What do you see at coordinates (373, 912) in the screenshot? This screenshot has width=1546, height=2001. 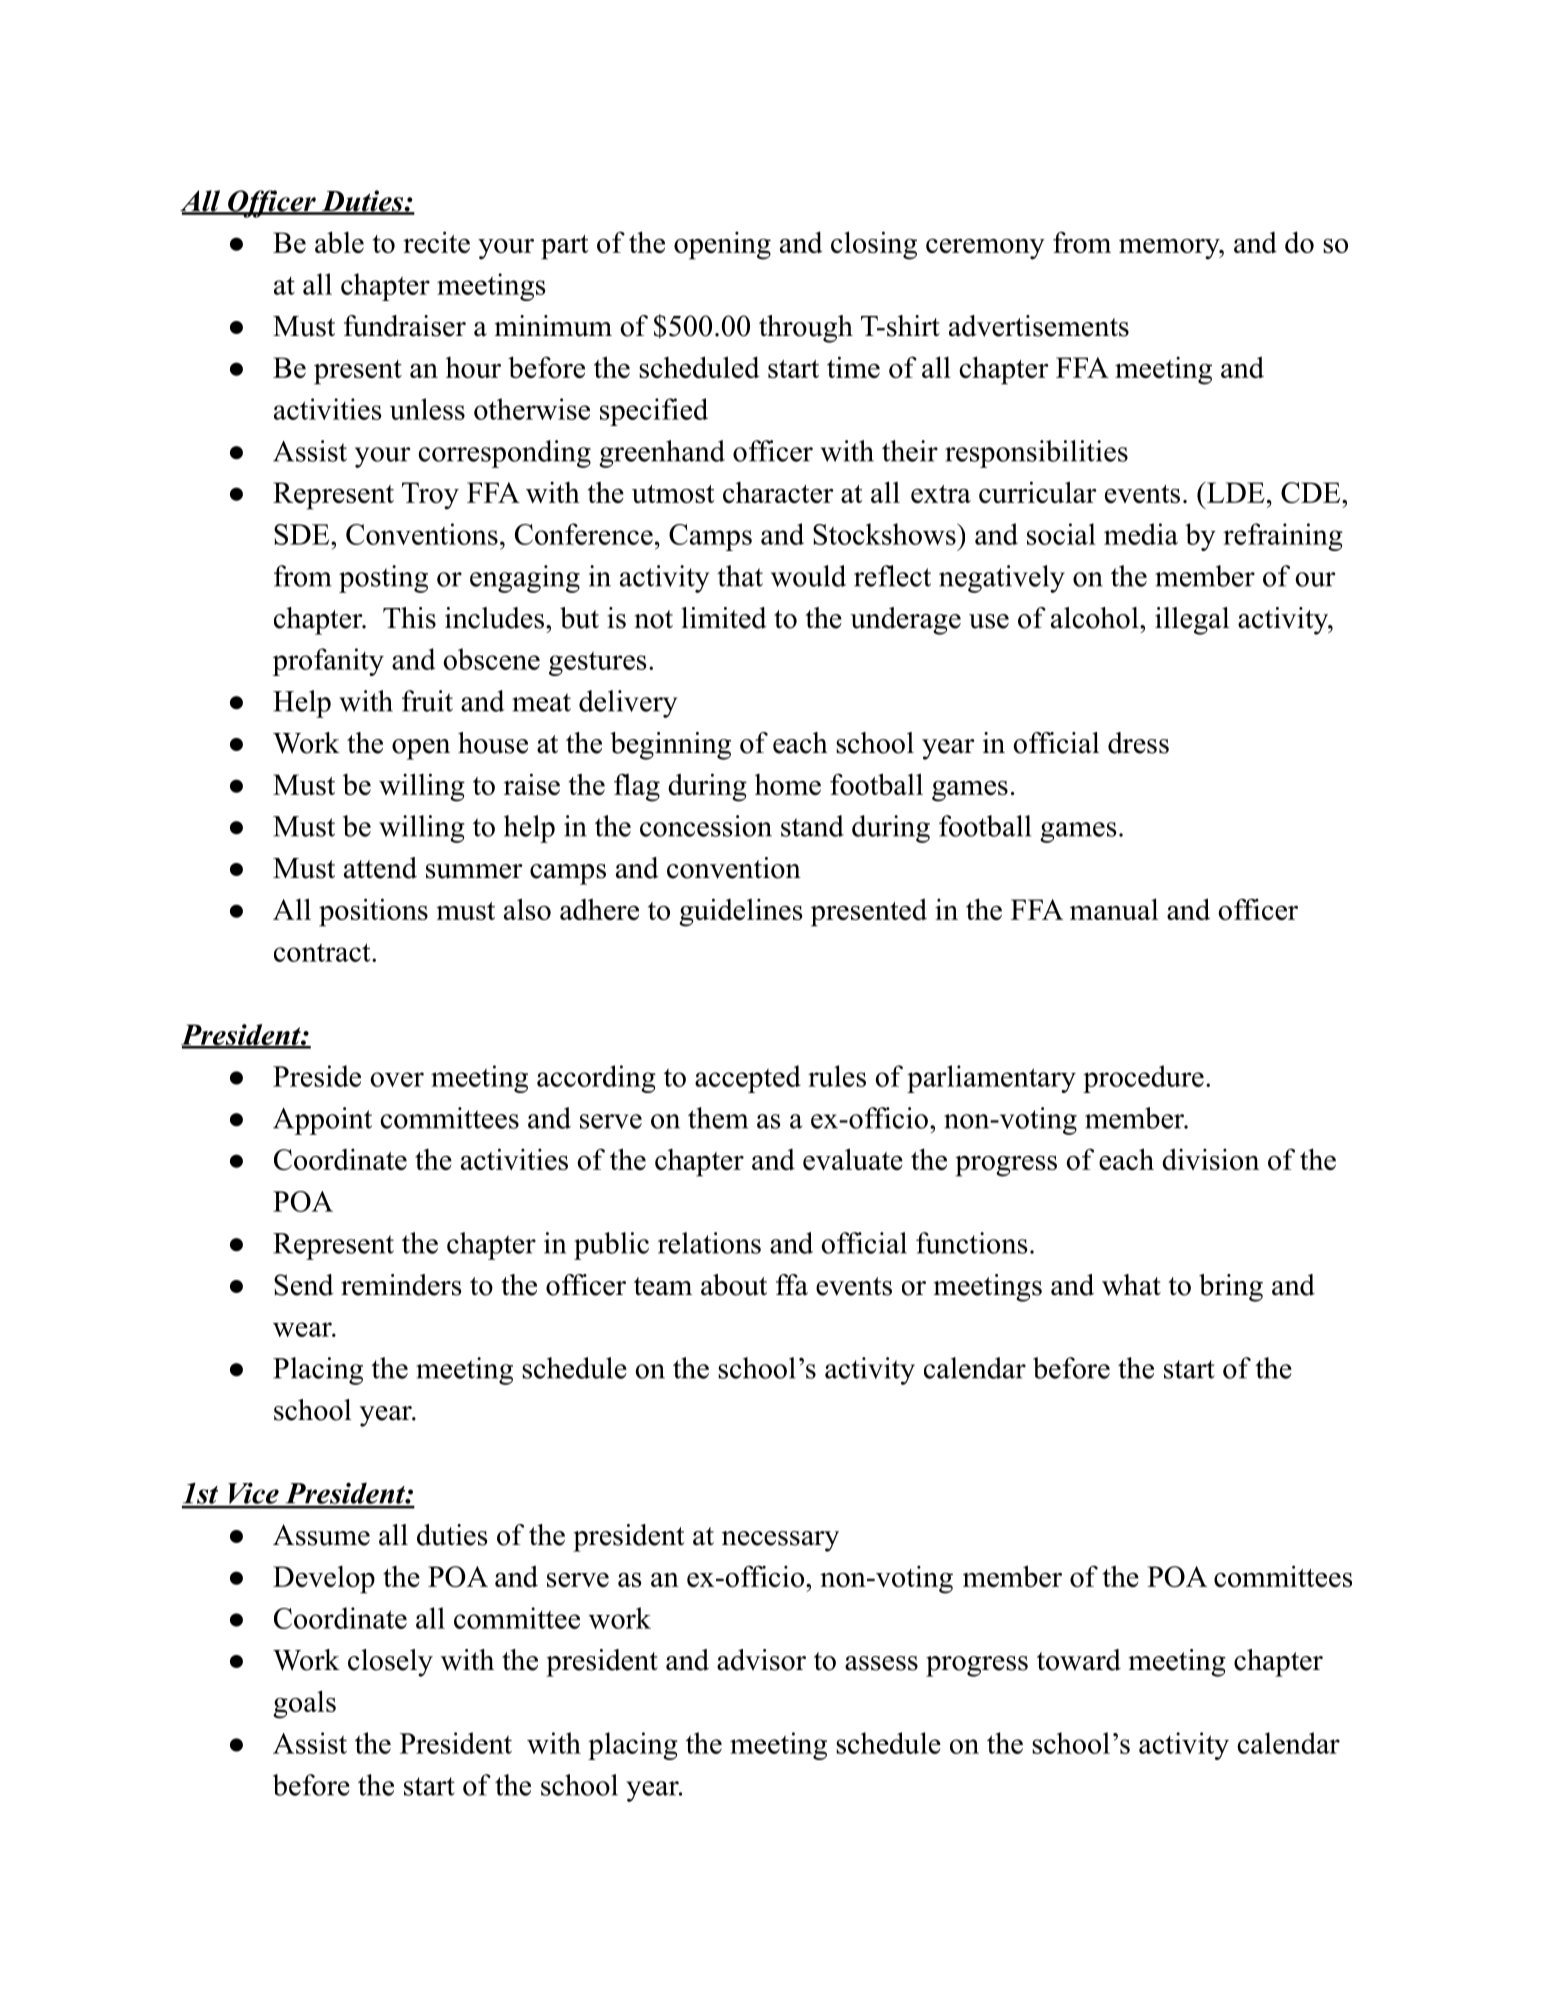 I see `positions` at bounding box center [373, 912].
